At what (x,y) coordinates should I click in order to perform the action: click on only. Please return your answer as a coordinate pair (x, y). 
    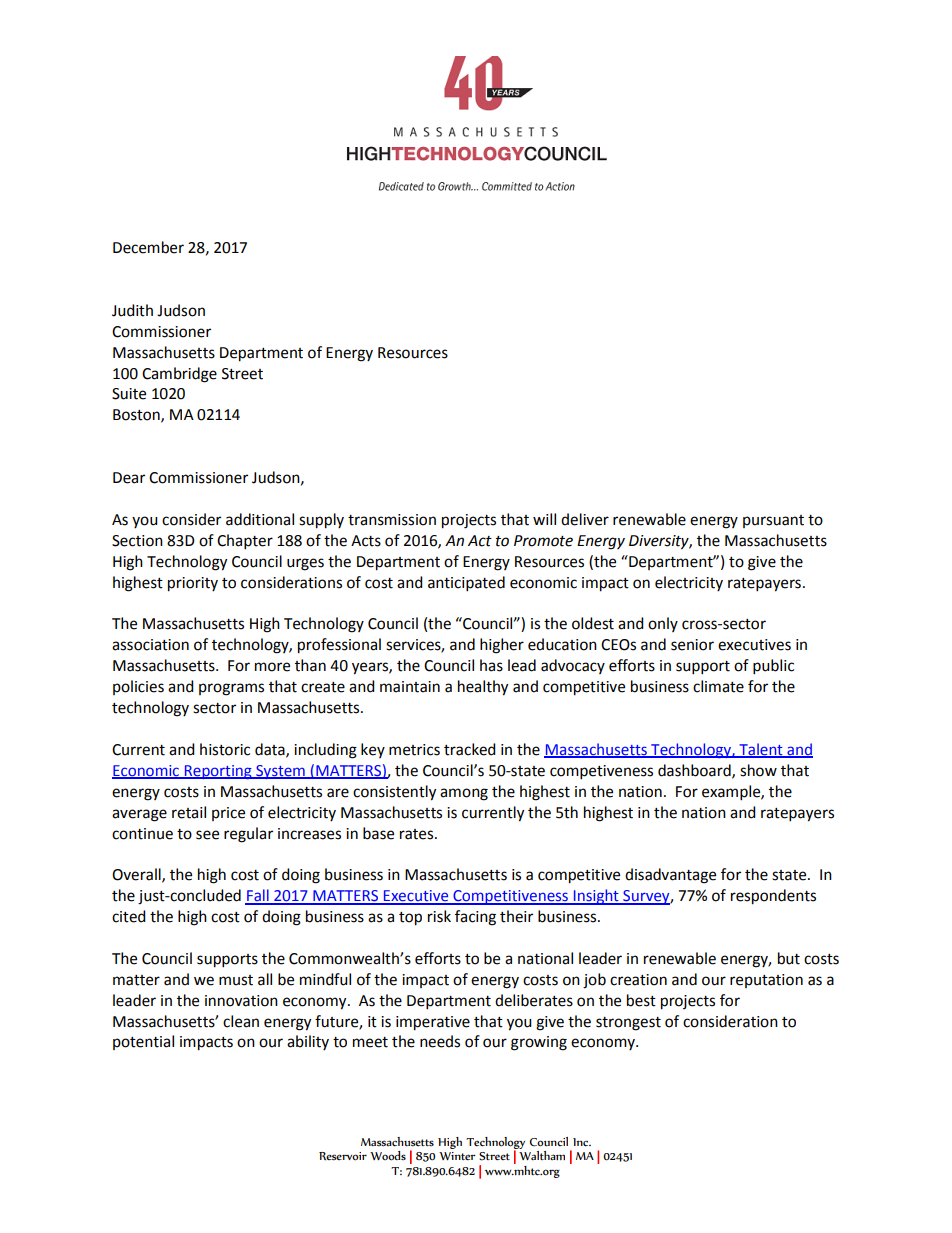
    Looking at the image, I should click on (663, 624).
